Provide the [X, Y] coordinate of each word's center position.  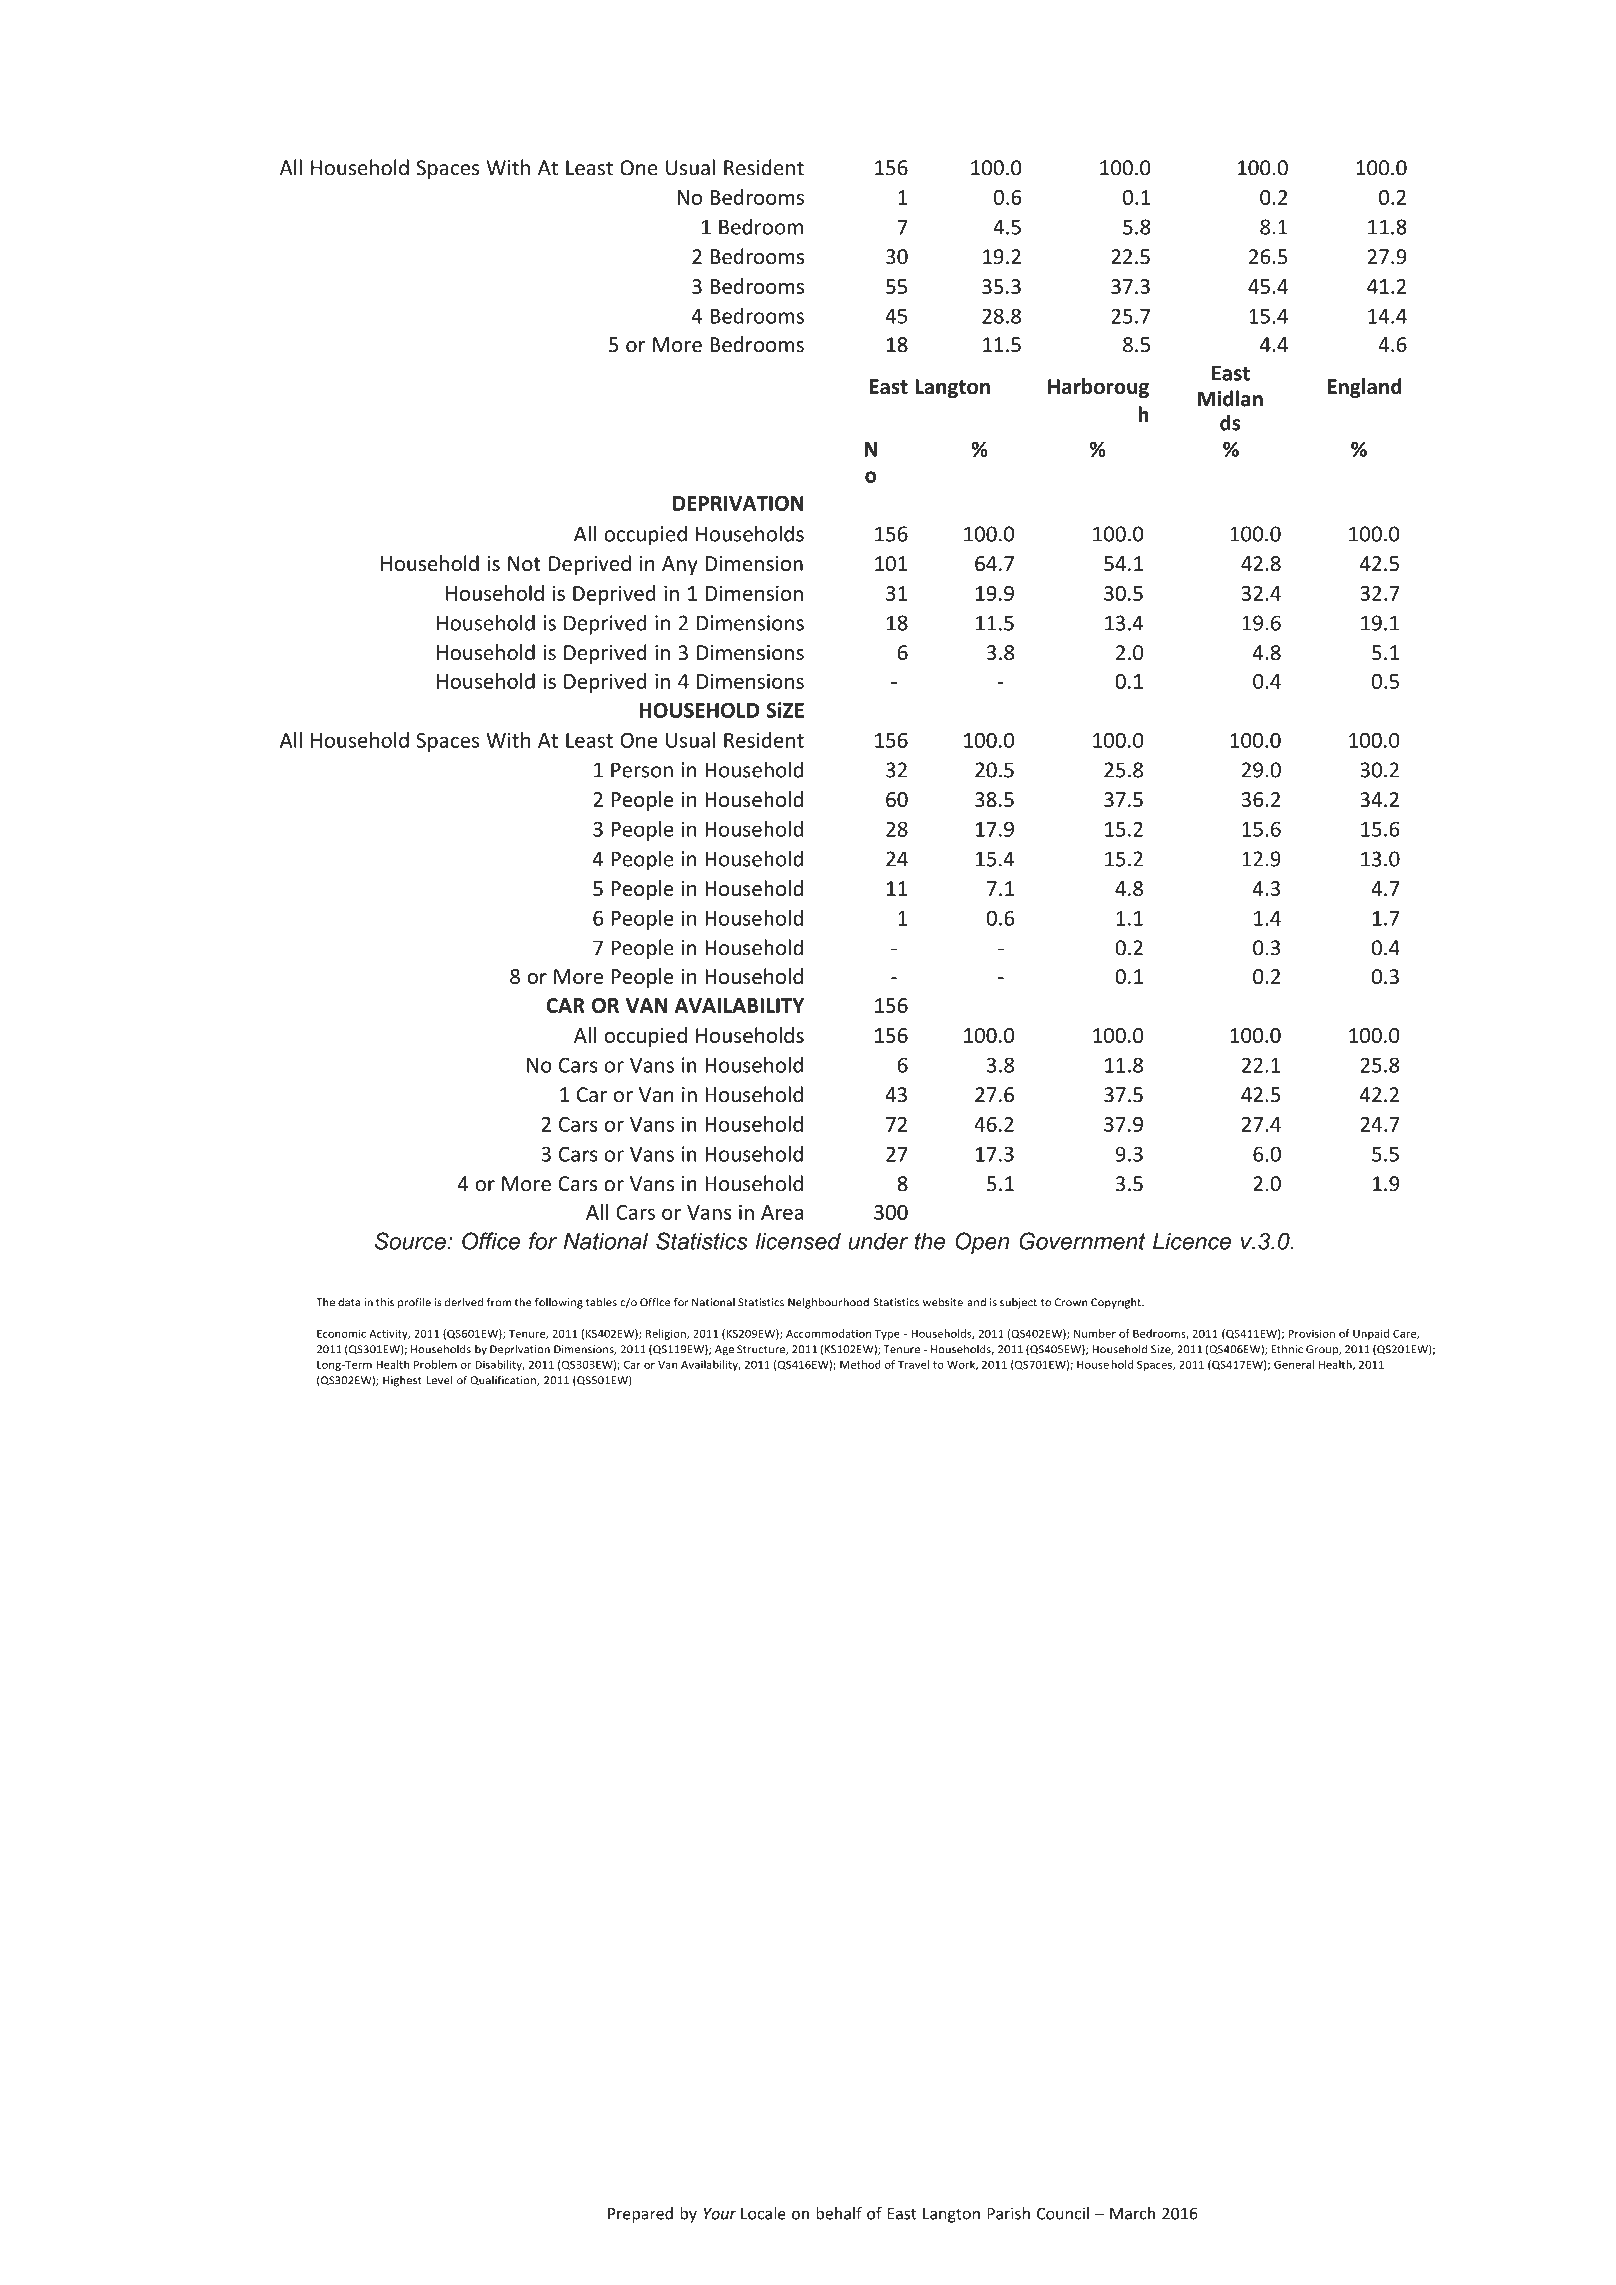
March [1132, 2213]
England [1365, 388]
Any [680, 565]
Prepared [640, 2215]
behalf [839, 2213]
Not [524, 563]
